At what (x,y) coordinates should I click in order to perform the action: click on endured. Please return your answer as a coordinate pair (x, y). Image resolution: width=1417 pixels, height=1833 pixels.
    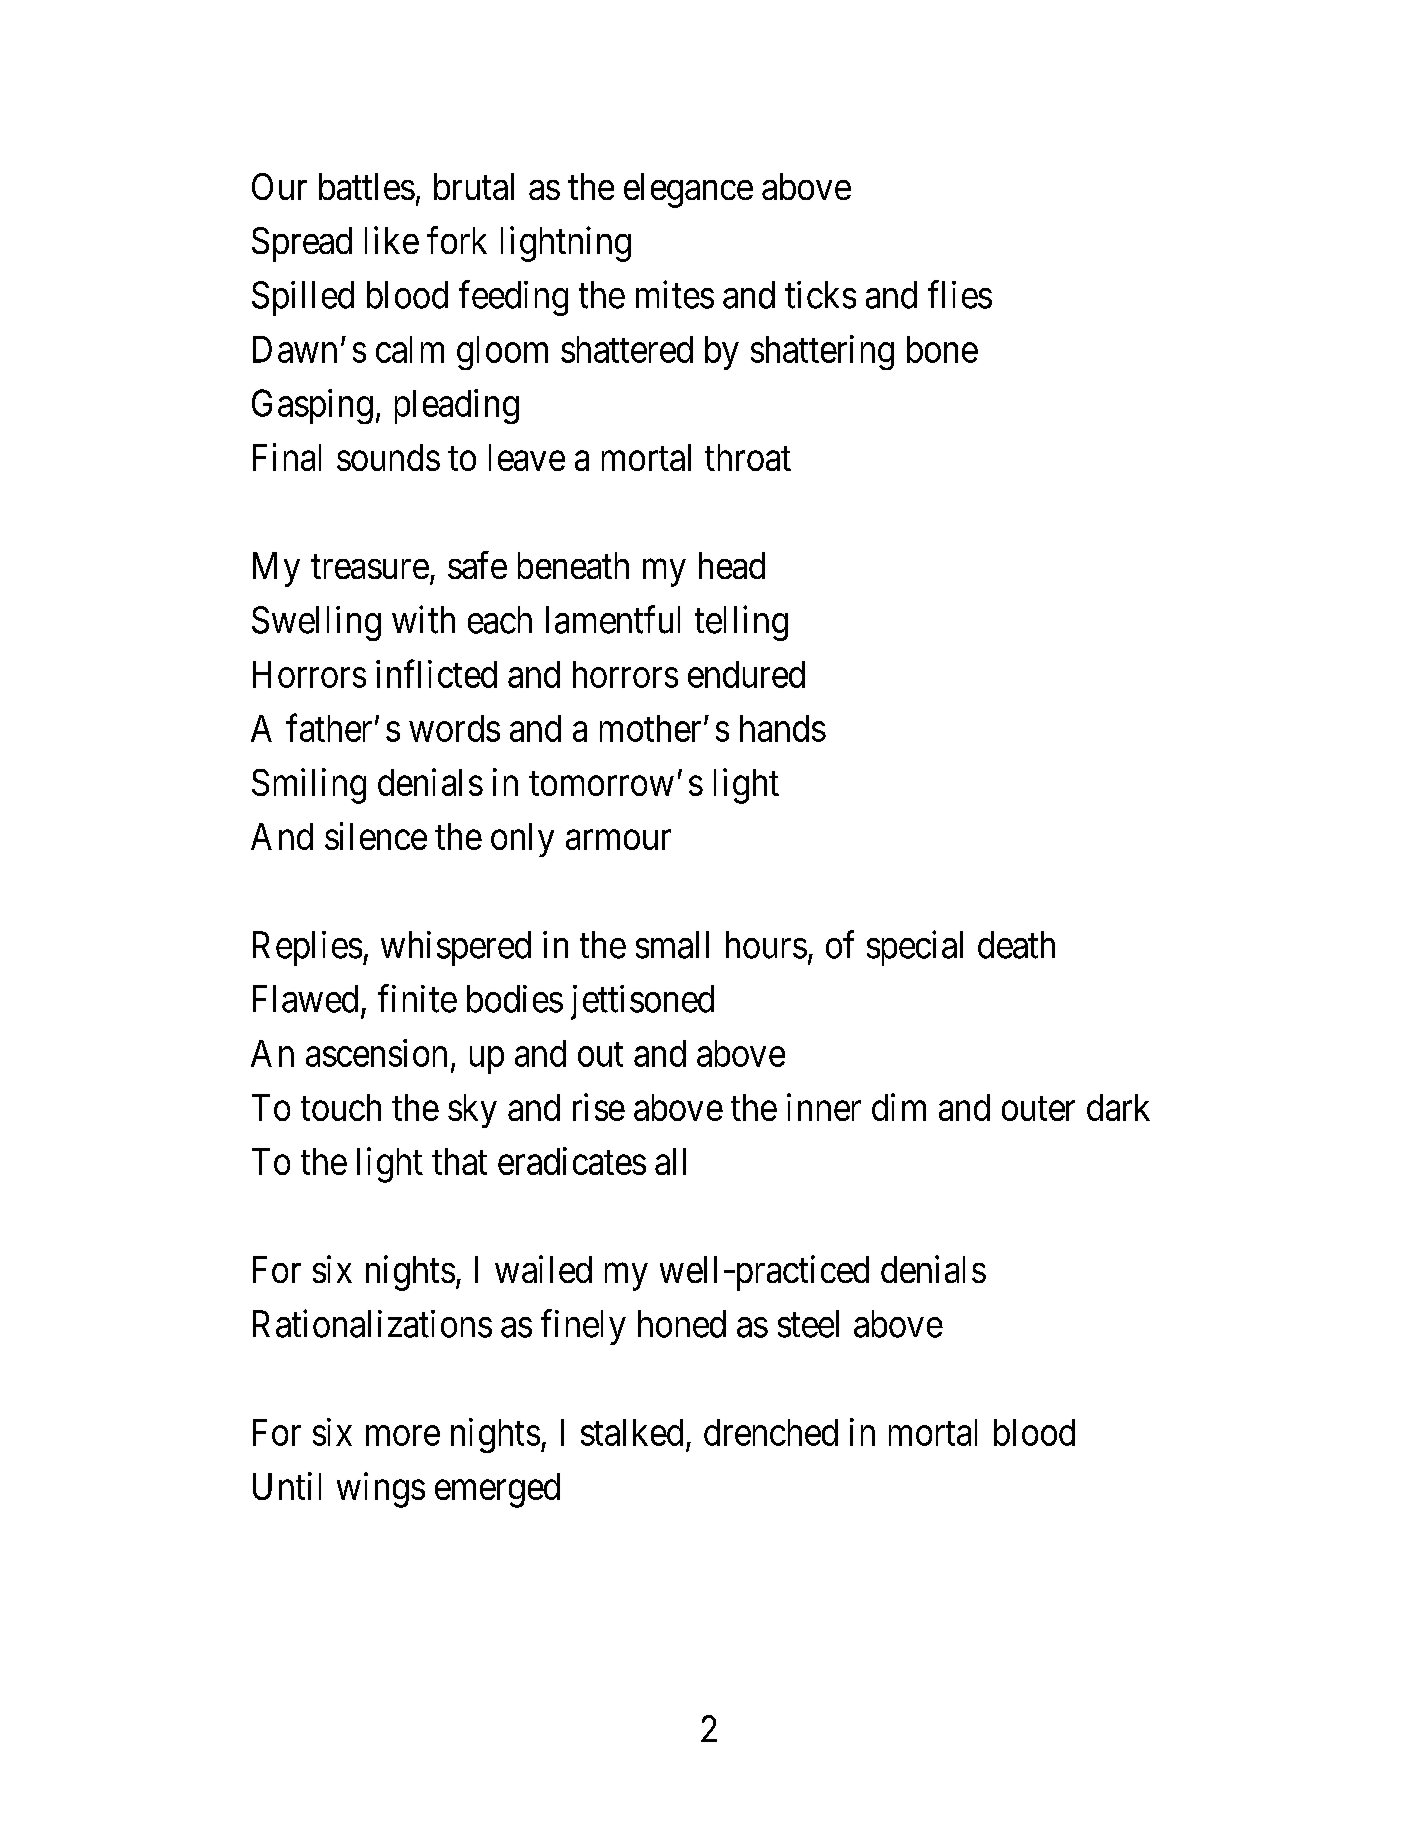
    Looking at the image, I should click on (746, 674).
